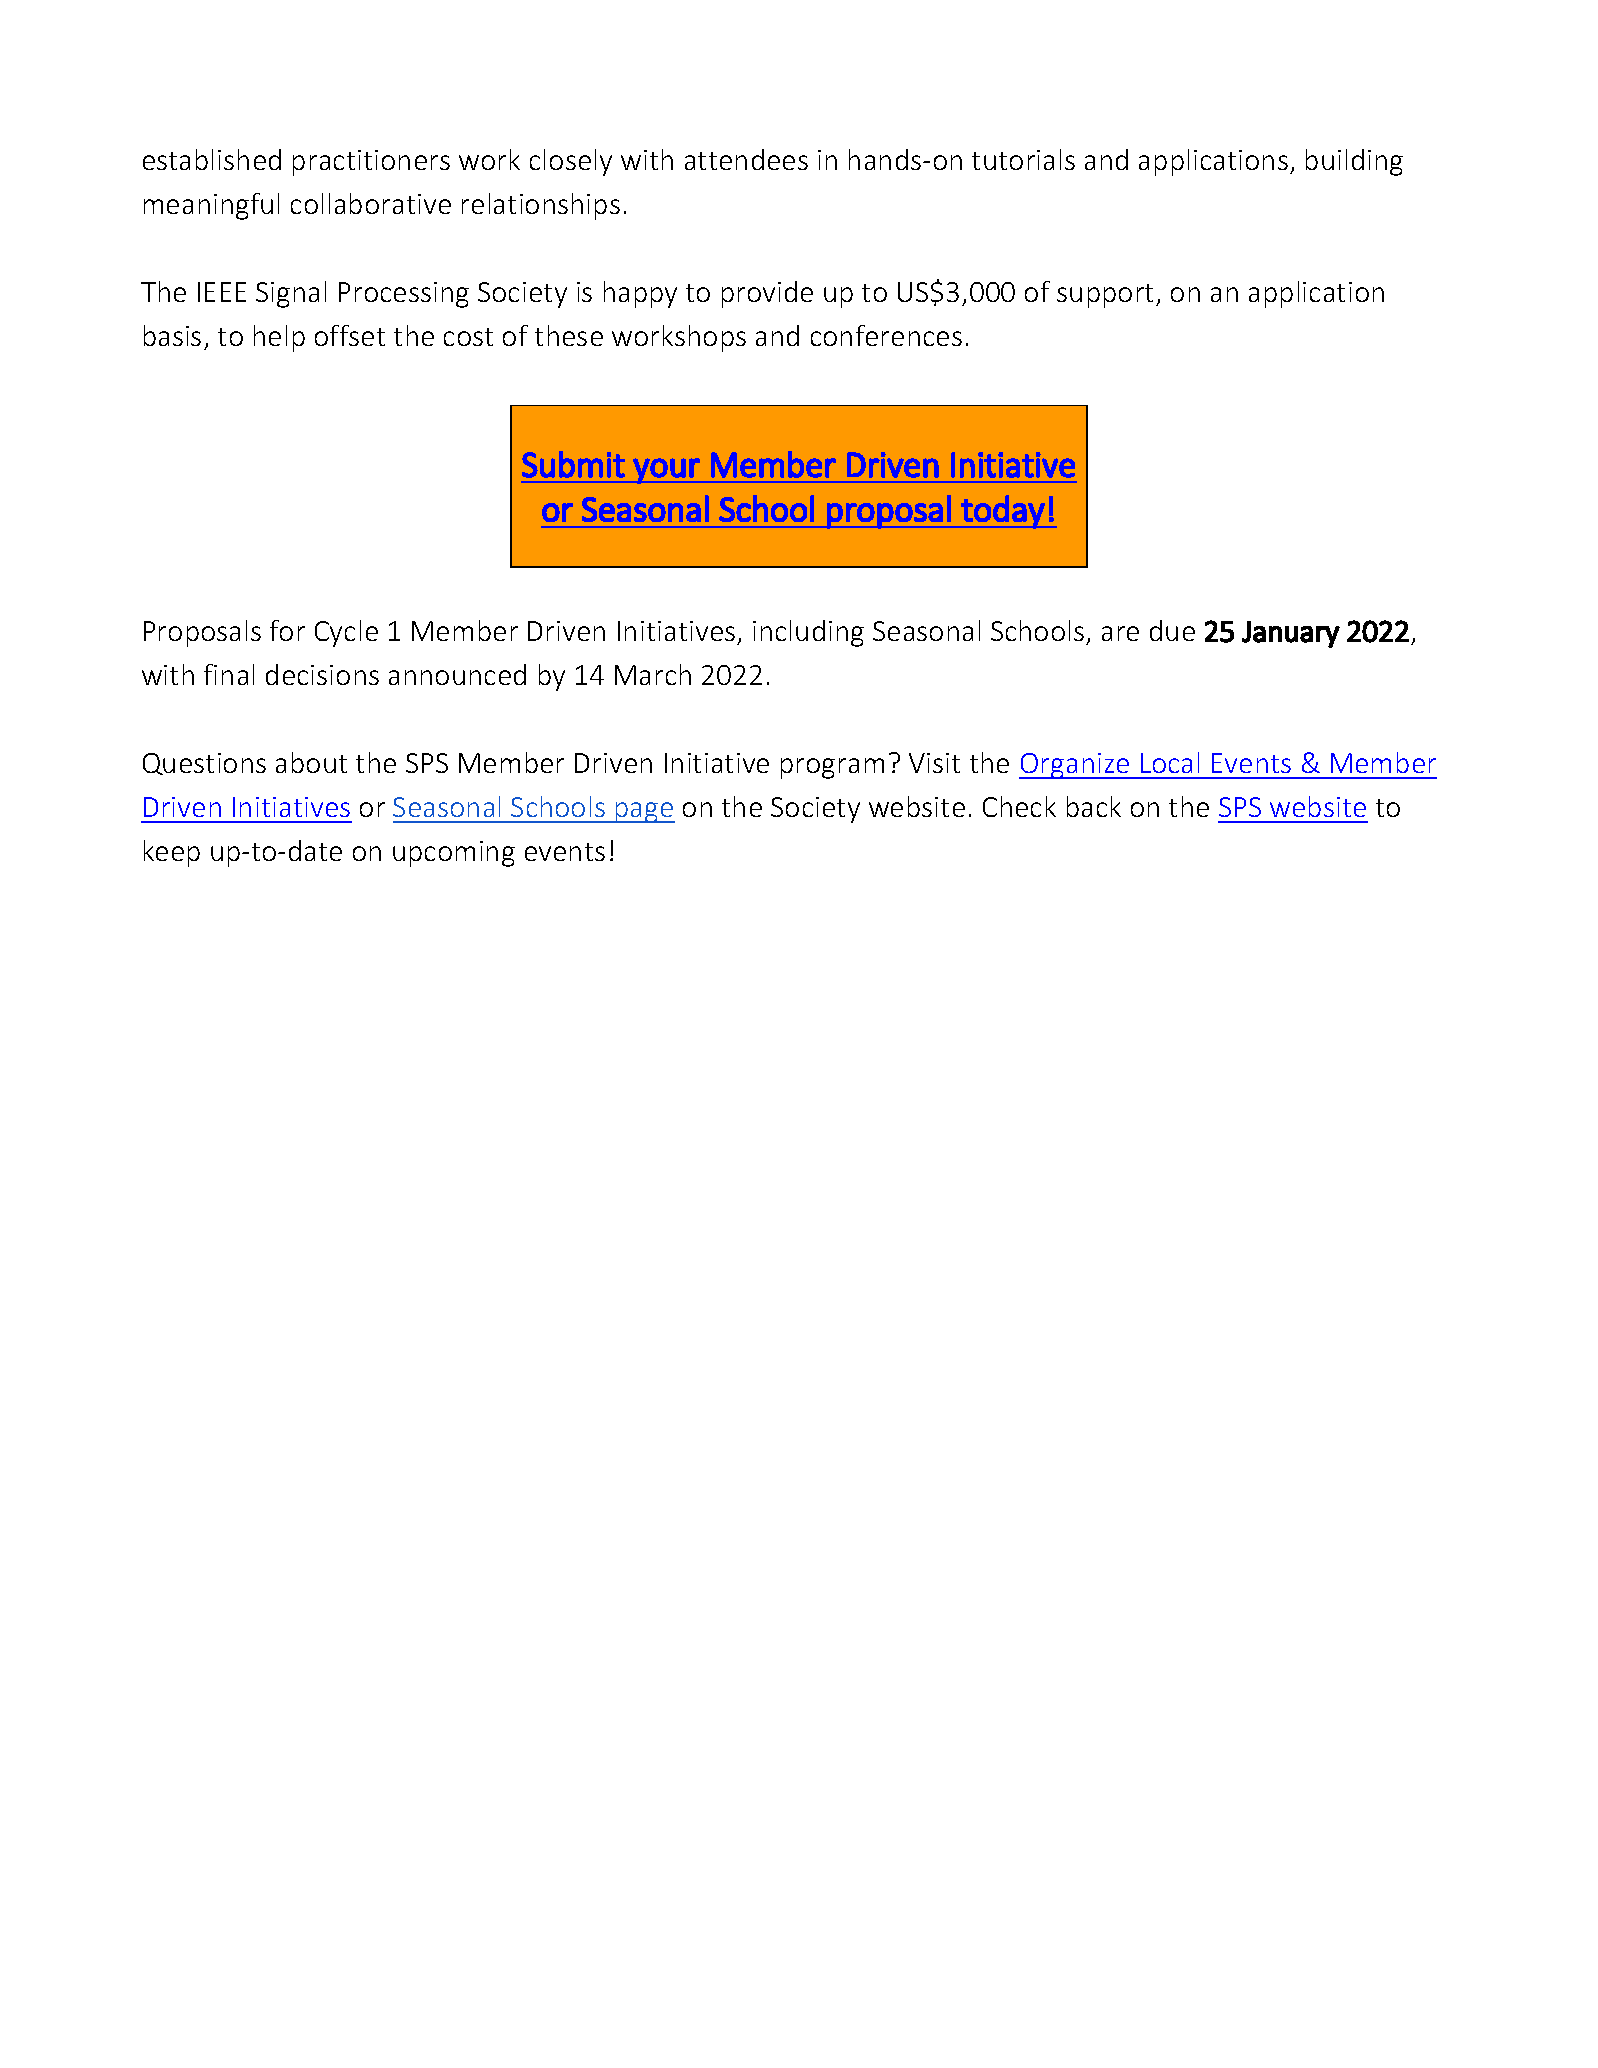  What do you see at coordinates (1172, 630) in the screenshot?
I see `due` at bounding box center [1172, 630].
